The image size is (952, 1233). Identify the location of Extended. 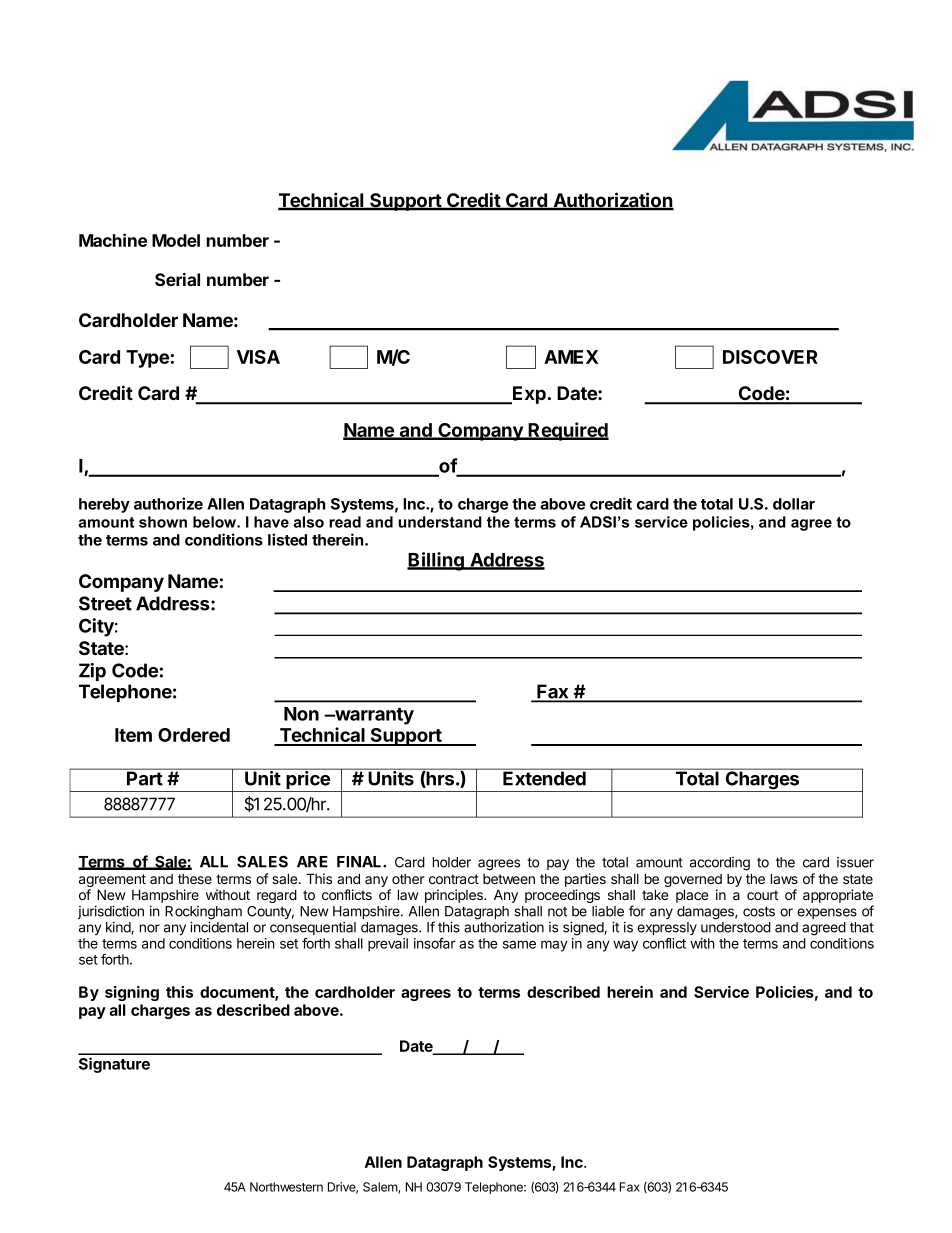
(544, 778).
